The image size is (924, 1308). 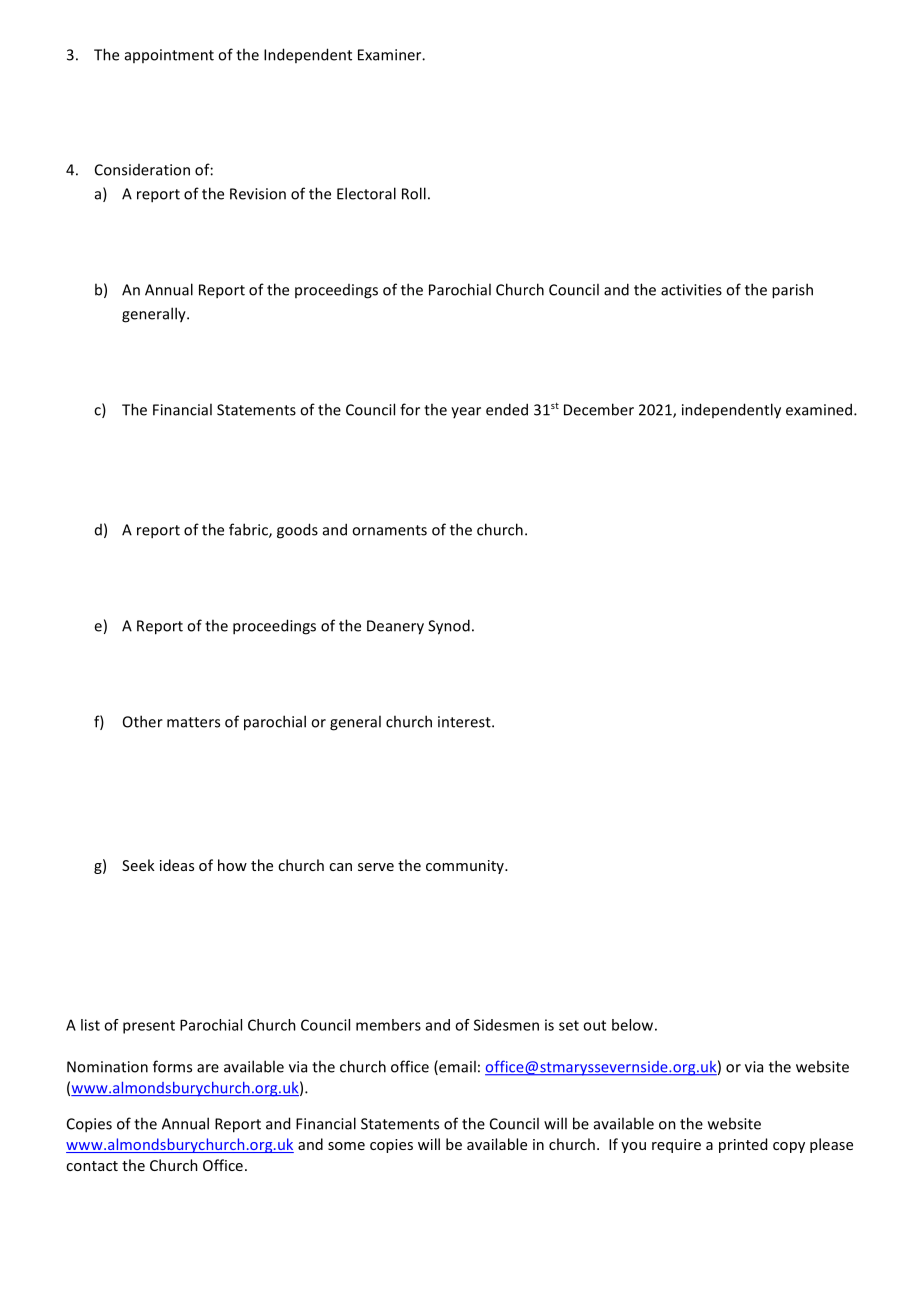 I want to click on examined, so click(x=820, y=409).
